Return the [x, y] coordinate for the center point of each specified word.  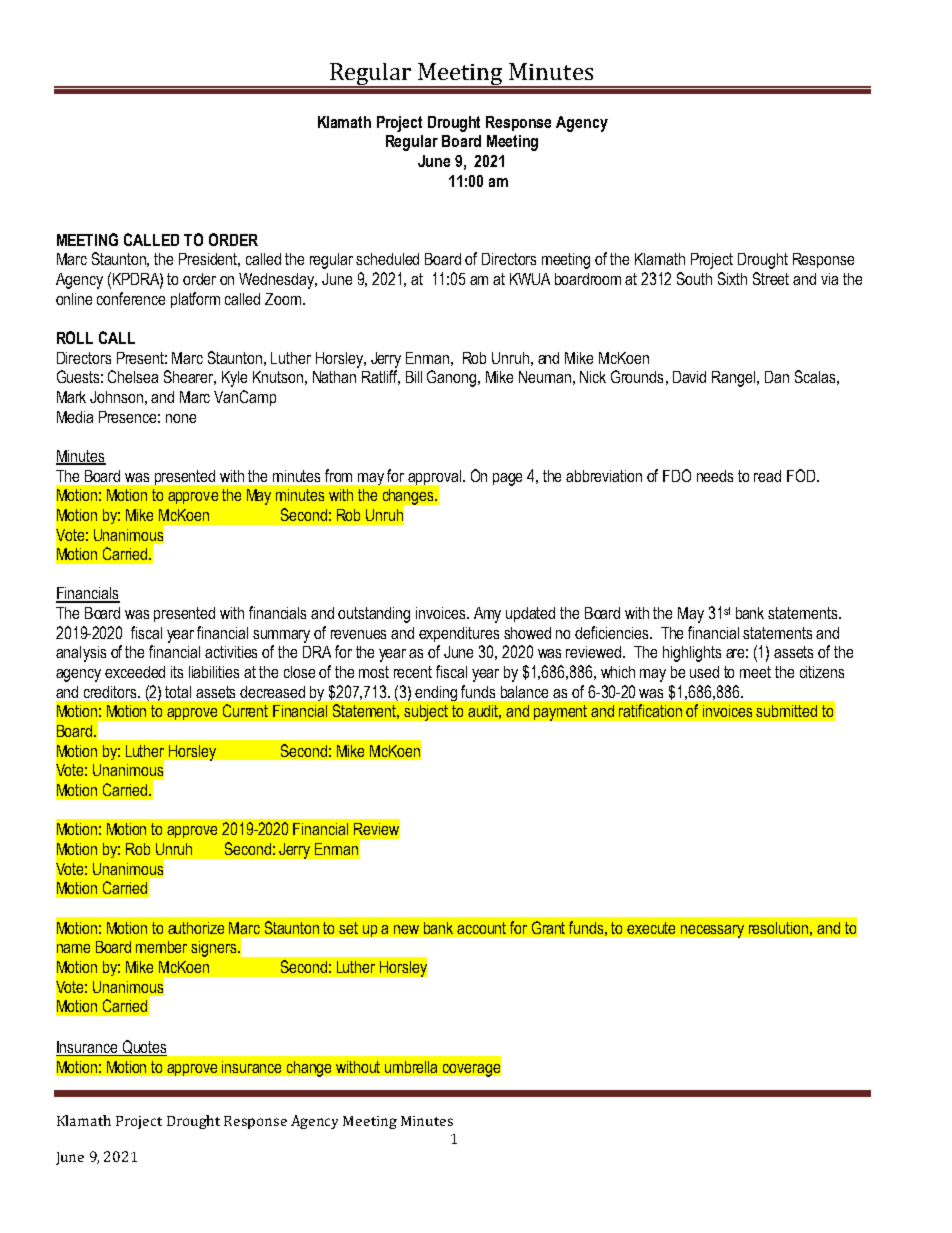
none [181, 418]
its [177, 672]
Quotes [143, 1048]
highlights [692, 654]
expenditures [459, 634]
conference [131, 298]
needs [715, 476]
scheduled [387, 259]
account [481, 928]
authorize [196, 928]
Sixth [732, 278]
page [507, 479]
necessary [712, 931]
